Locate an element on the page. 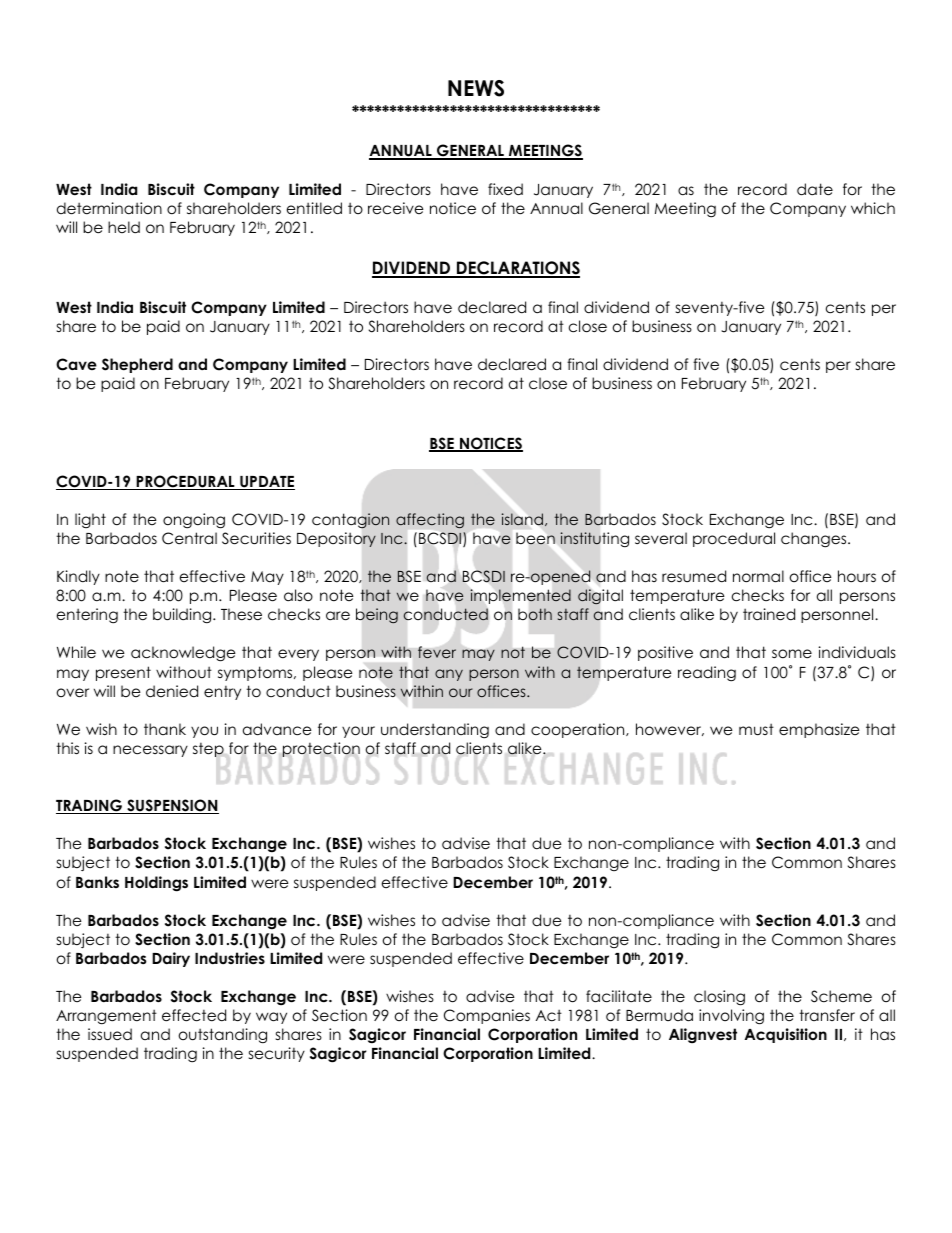 Image resolution: width=952 pixels, height=1233 pixels. fever is located at coordinates (437, 652).
